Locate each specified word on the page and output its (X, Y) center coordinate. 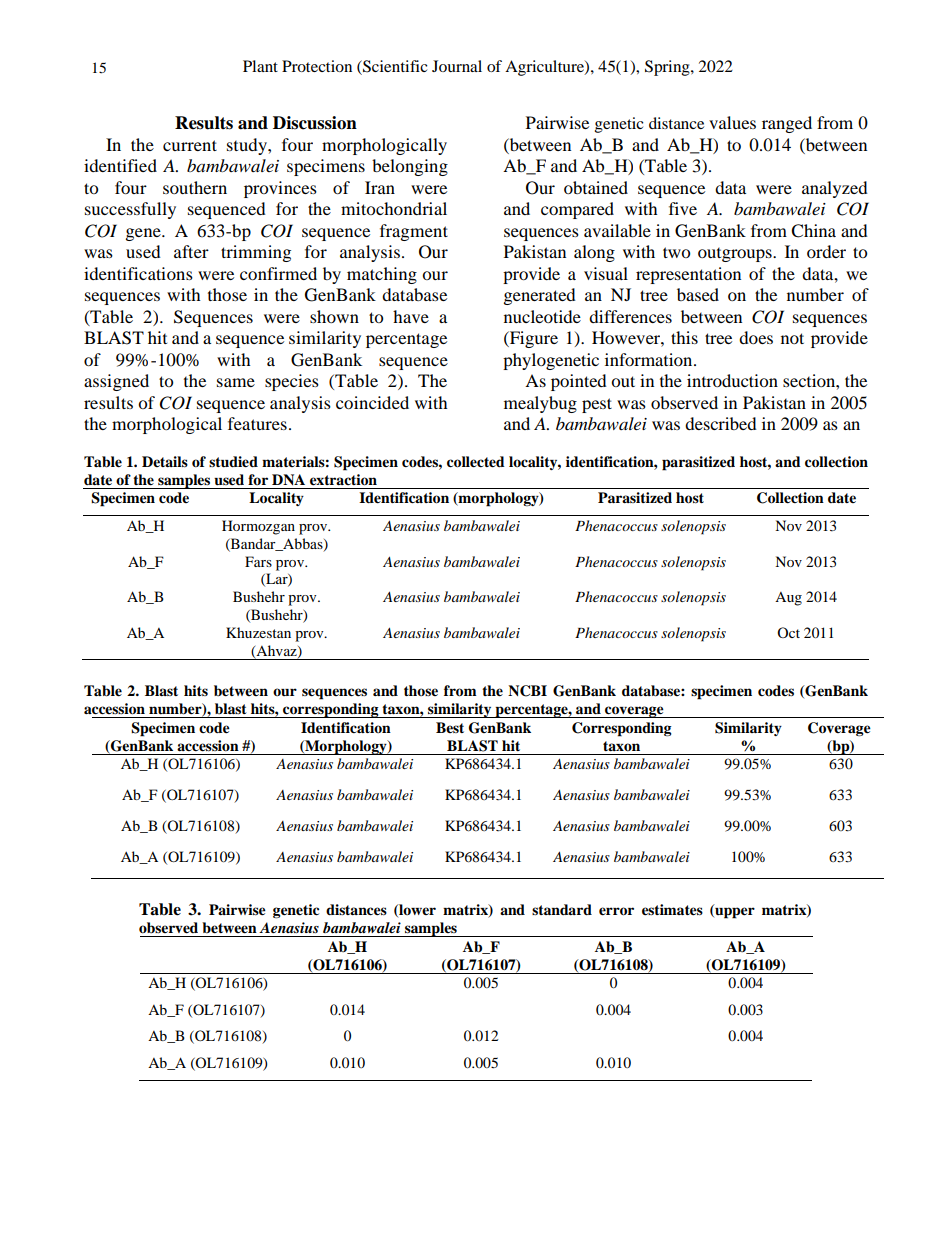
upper (734, 912)
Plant (260, 66)
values (732, 122)
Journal (457, 66)
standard (562, 909)
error (616, 911)
